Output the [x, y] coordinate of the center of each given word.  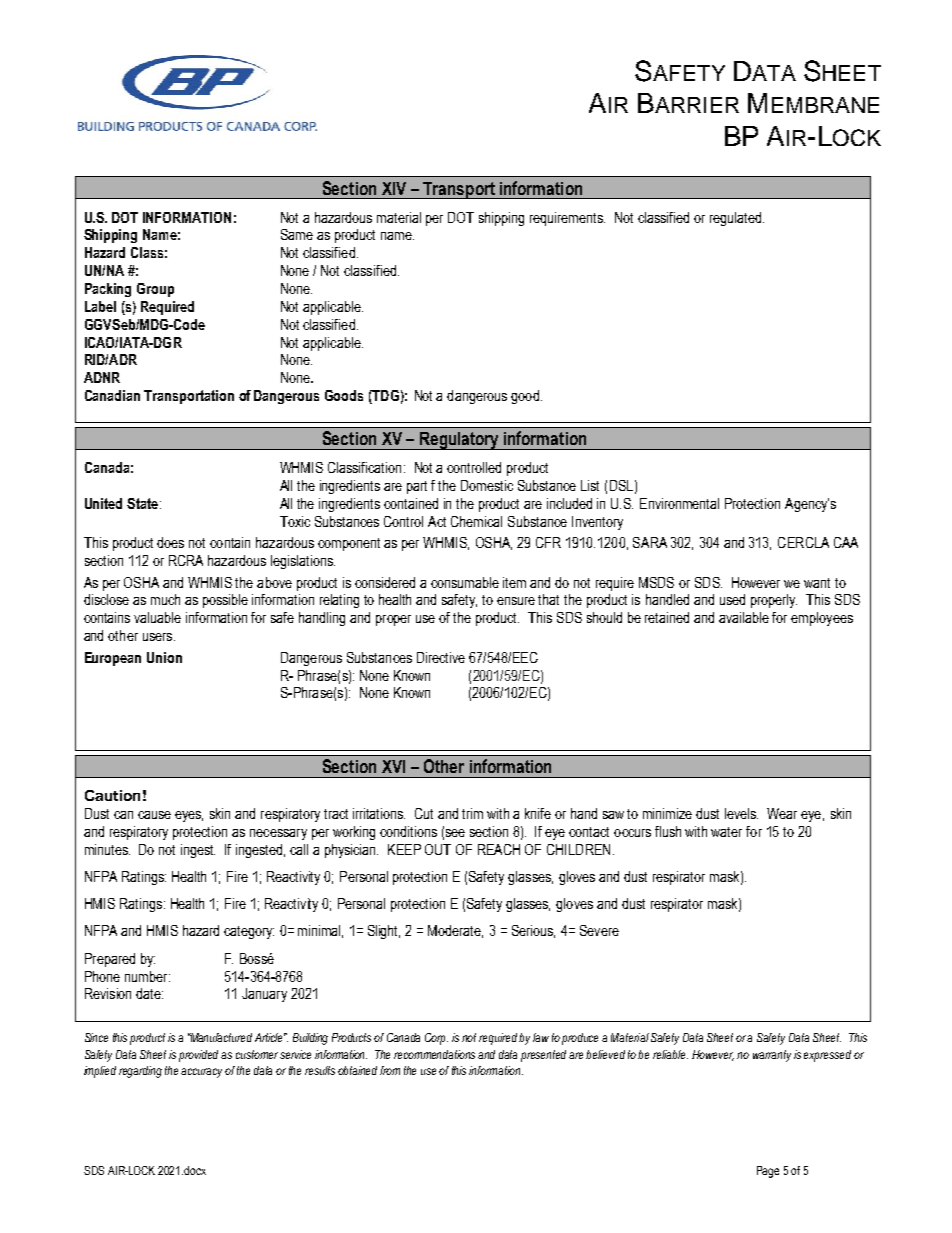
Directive [441, 657]
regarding [140, 1072]
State [142, 503]
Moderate [455, 931]
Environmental [679, 503]
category [249, 932]
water [726, 832]
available [744, 617]
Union [164, 657]
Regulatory [459, 441]
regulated [735, 219]
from [390, 1070]
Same [297, 234]
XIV [394, 188]
